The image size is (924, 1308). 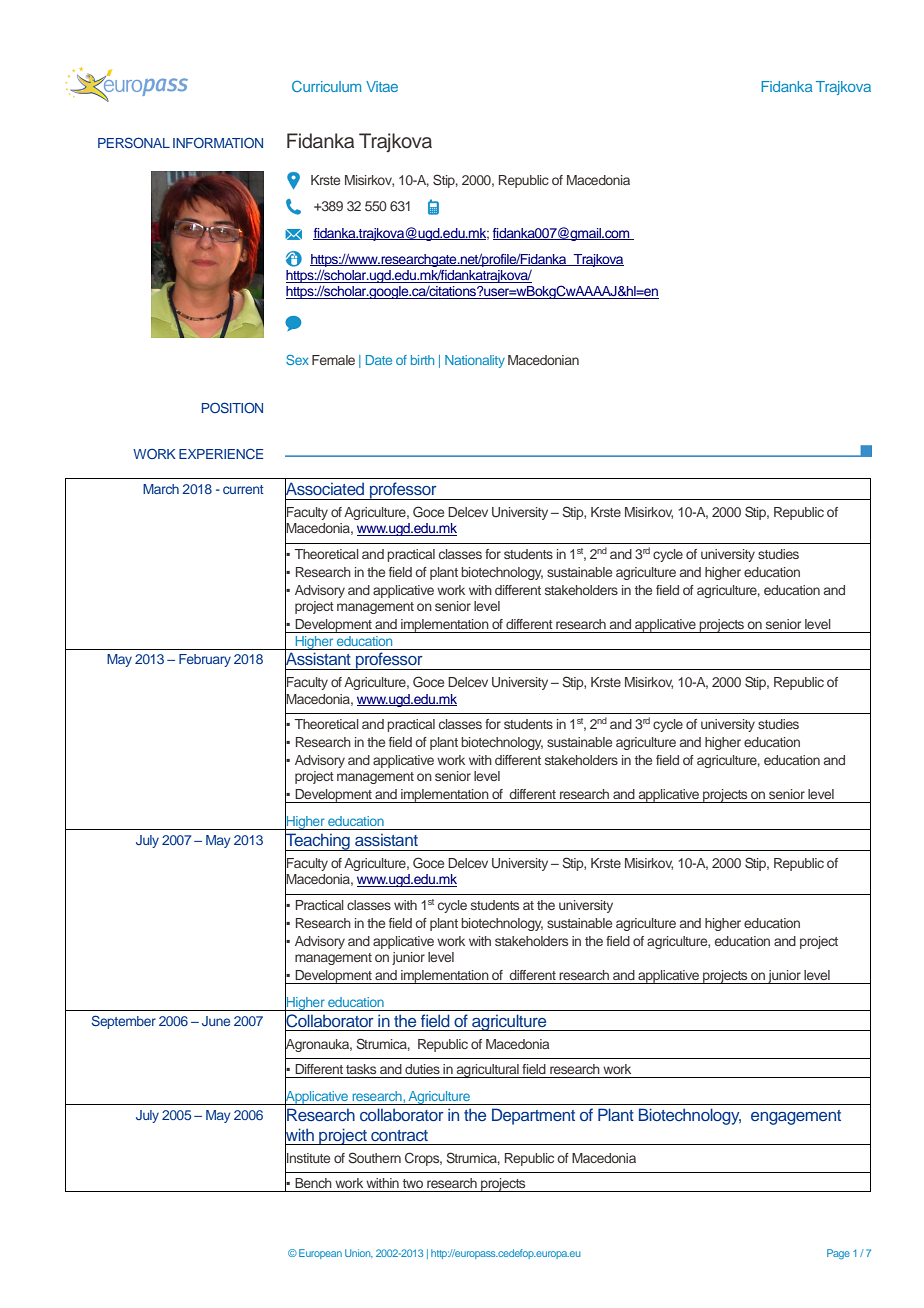 I want to click on birth, so click(x=422, y=360).
